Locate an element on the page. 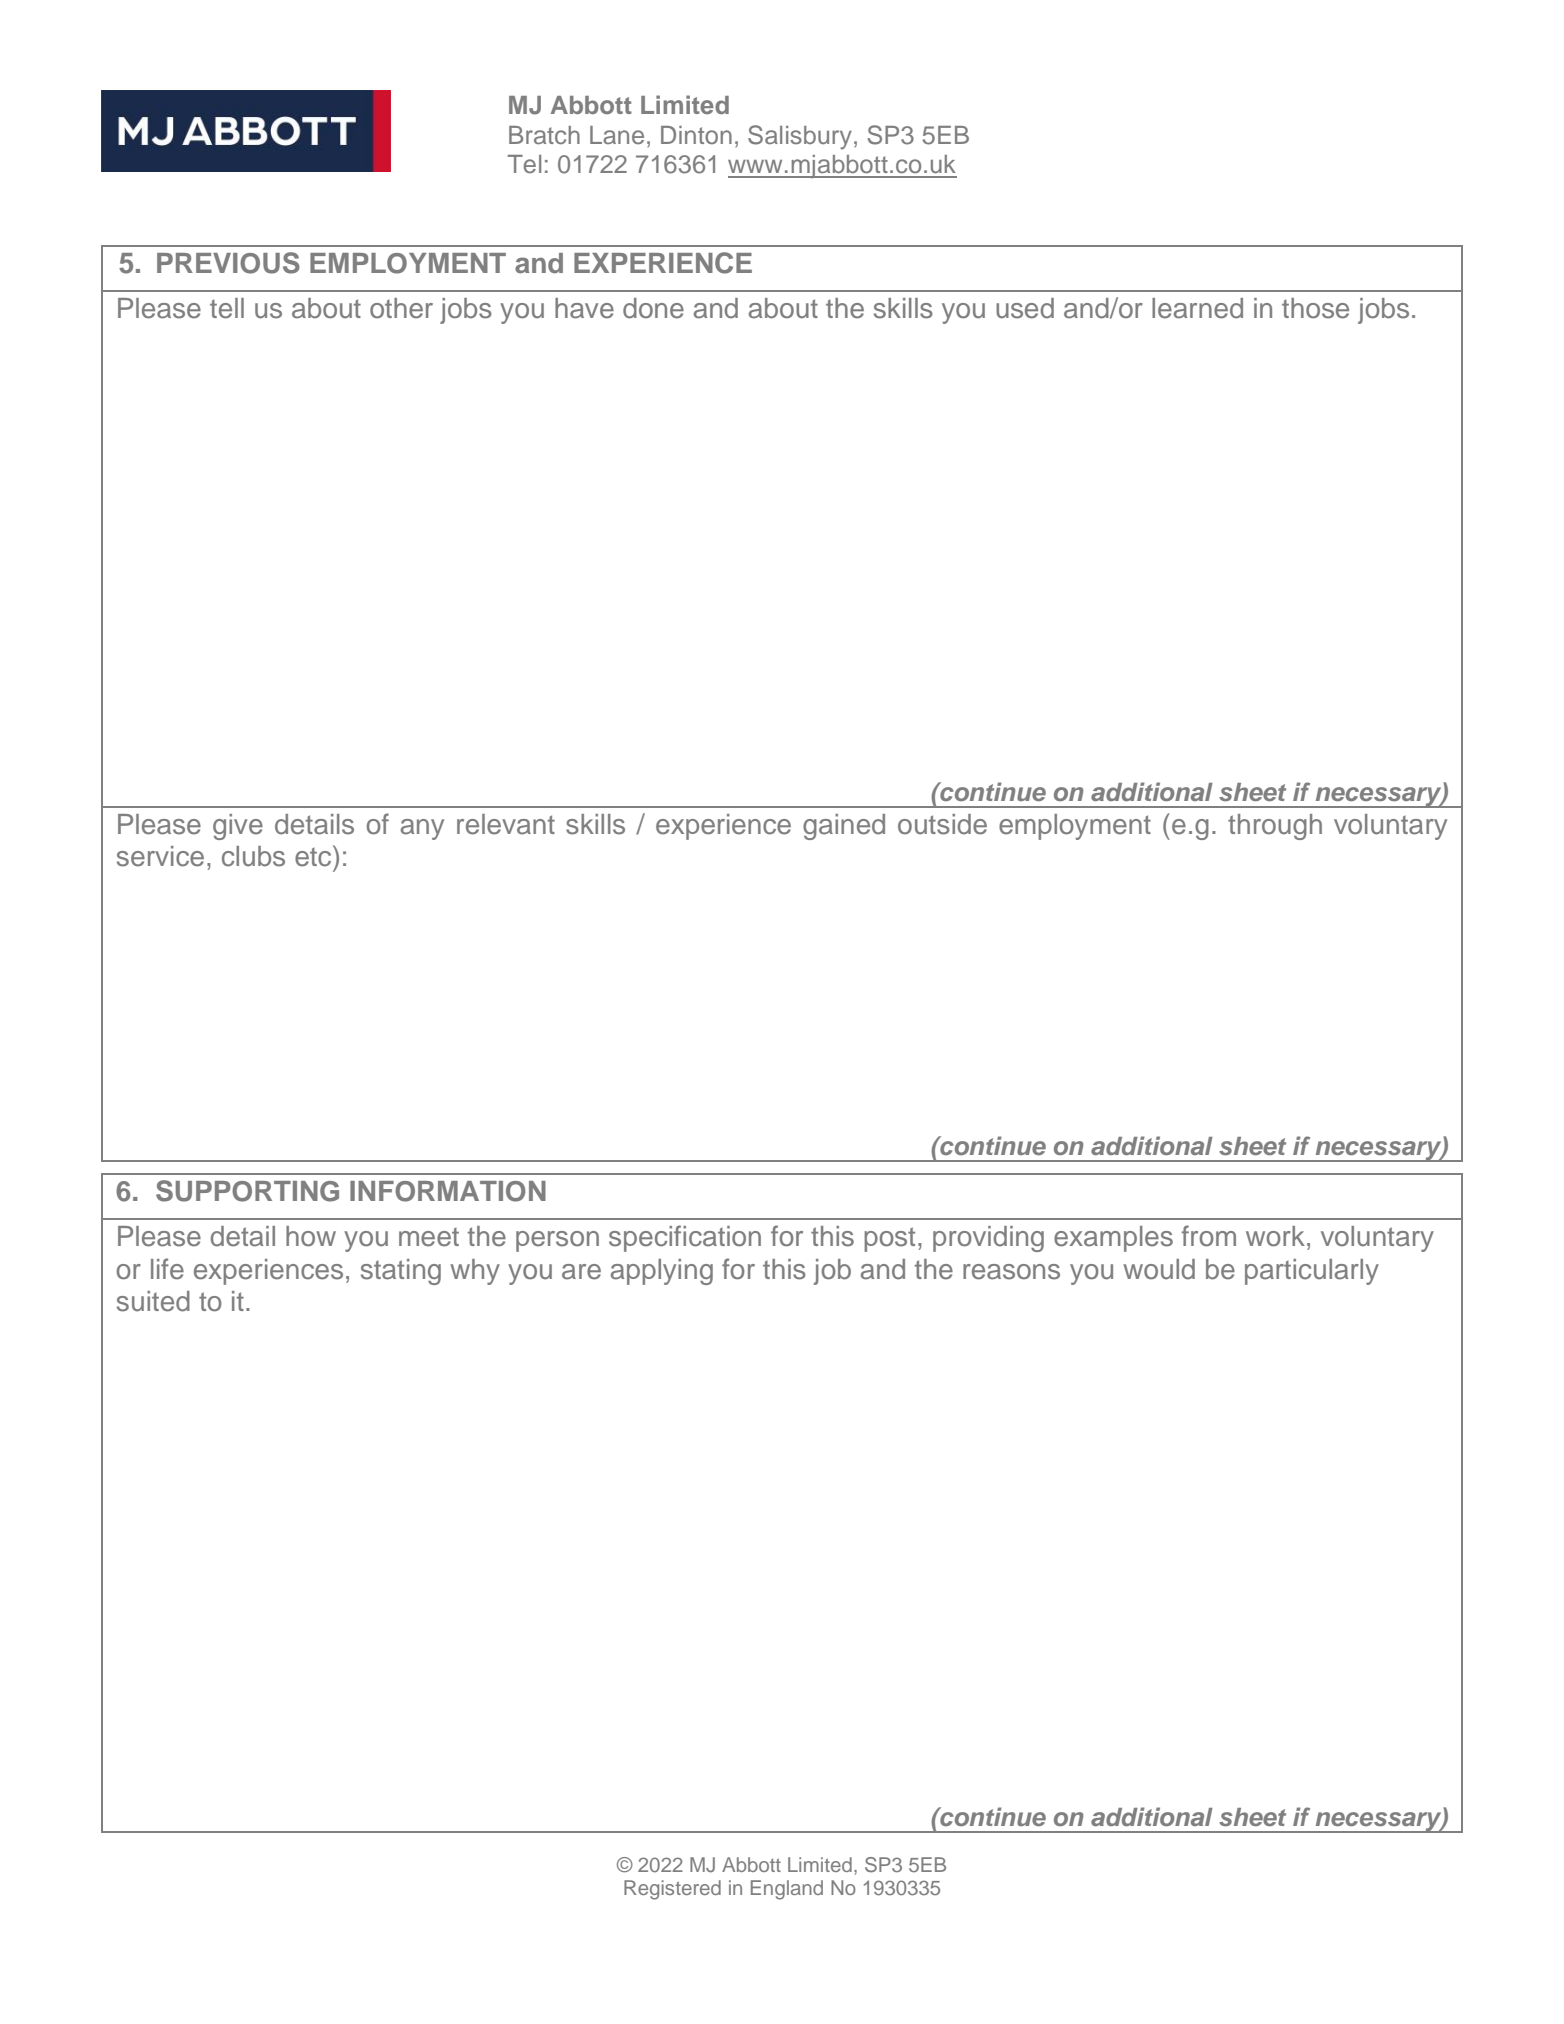  England is located at coordinates (787, 1890).
